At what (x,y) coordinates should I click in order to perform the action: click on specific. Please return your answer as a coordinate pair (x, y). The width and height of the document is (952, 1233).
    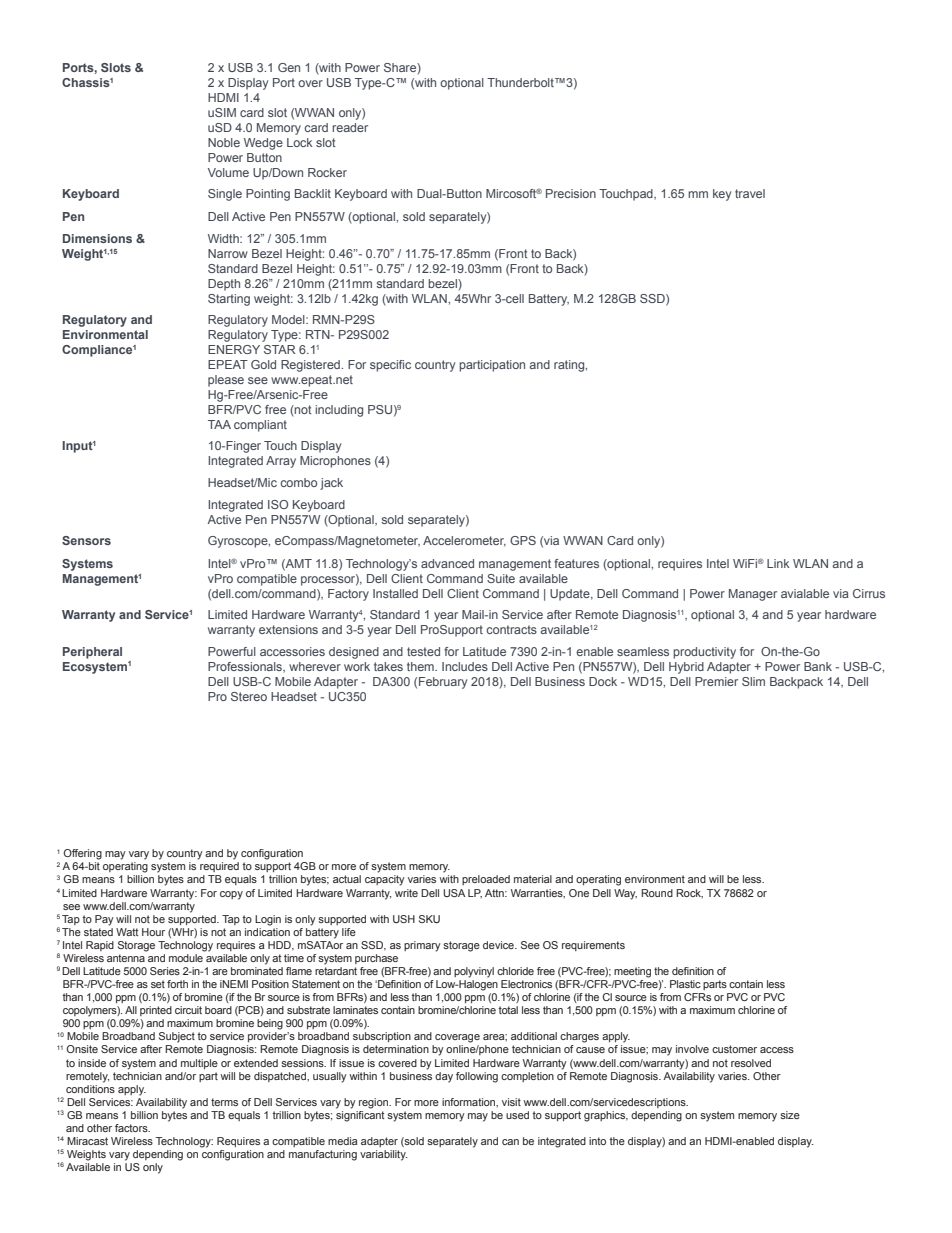
    Looking at the image, I should click on (390, 366).
